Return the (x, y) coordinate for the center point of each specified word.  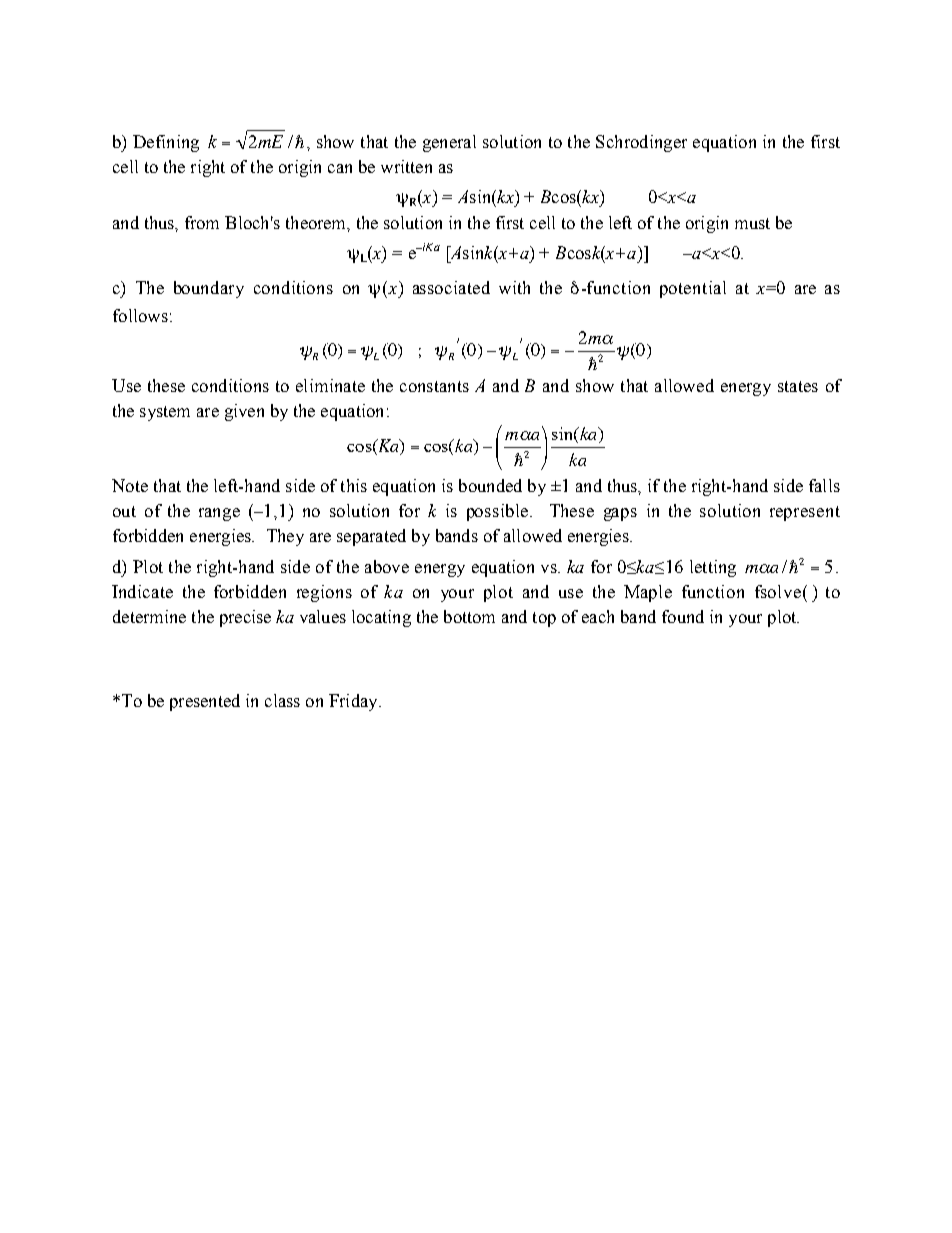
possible (499, 512)
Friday (354, 702)
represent (805, 513)
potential (693, 289)
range (219, 514)
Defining (166, 143)
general (449, 143)
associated (451, 287)
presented (205, 702)
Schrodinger (641, 143)
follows (140, 315)
